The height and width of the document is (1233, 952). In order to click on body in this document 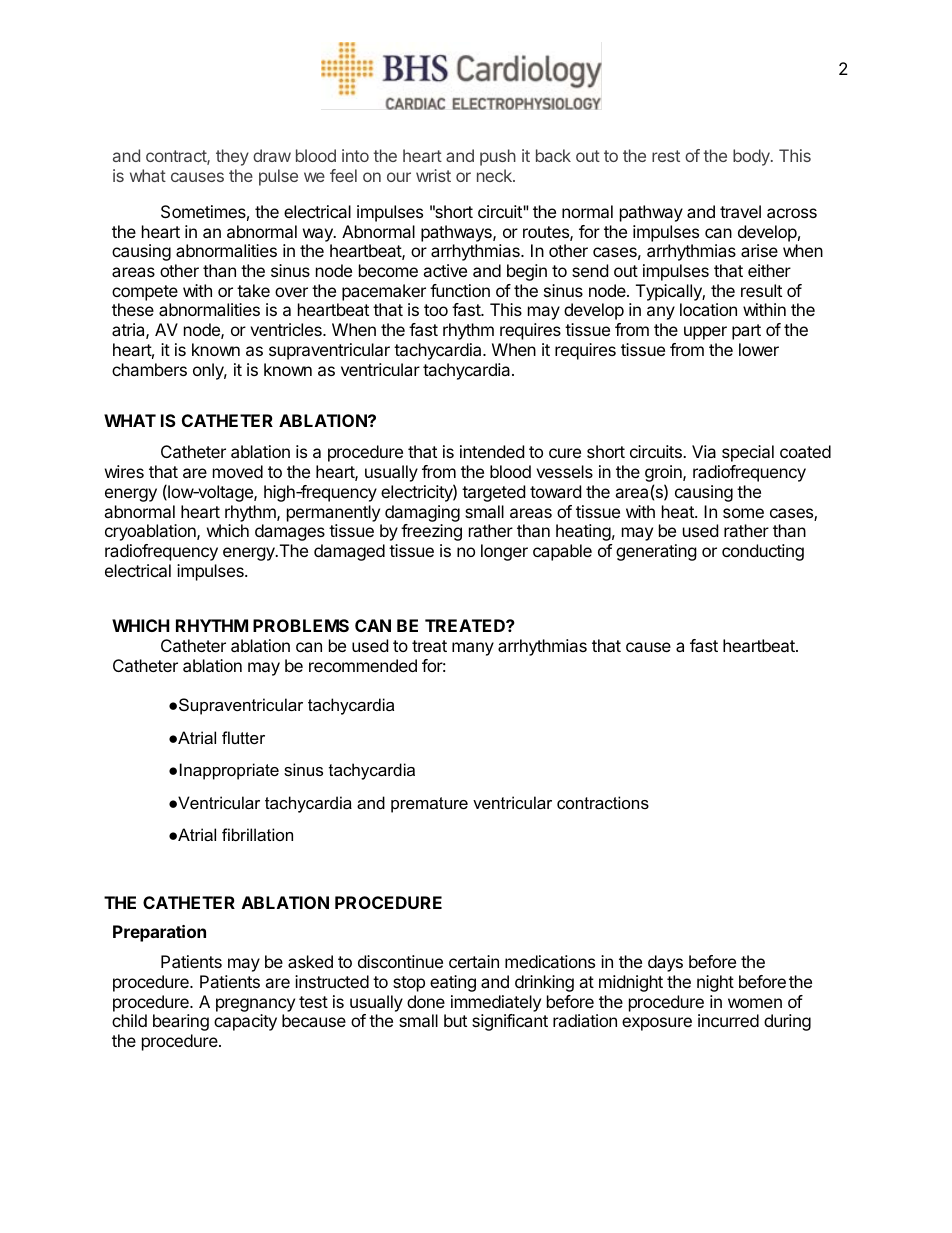, I will do `click(752, 157)`.
